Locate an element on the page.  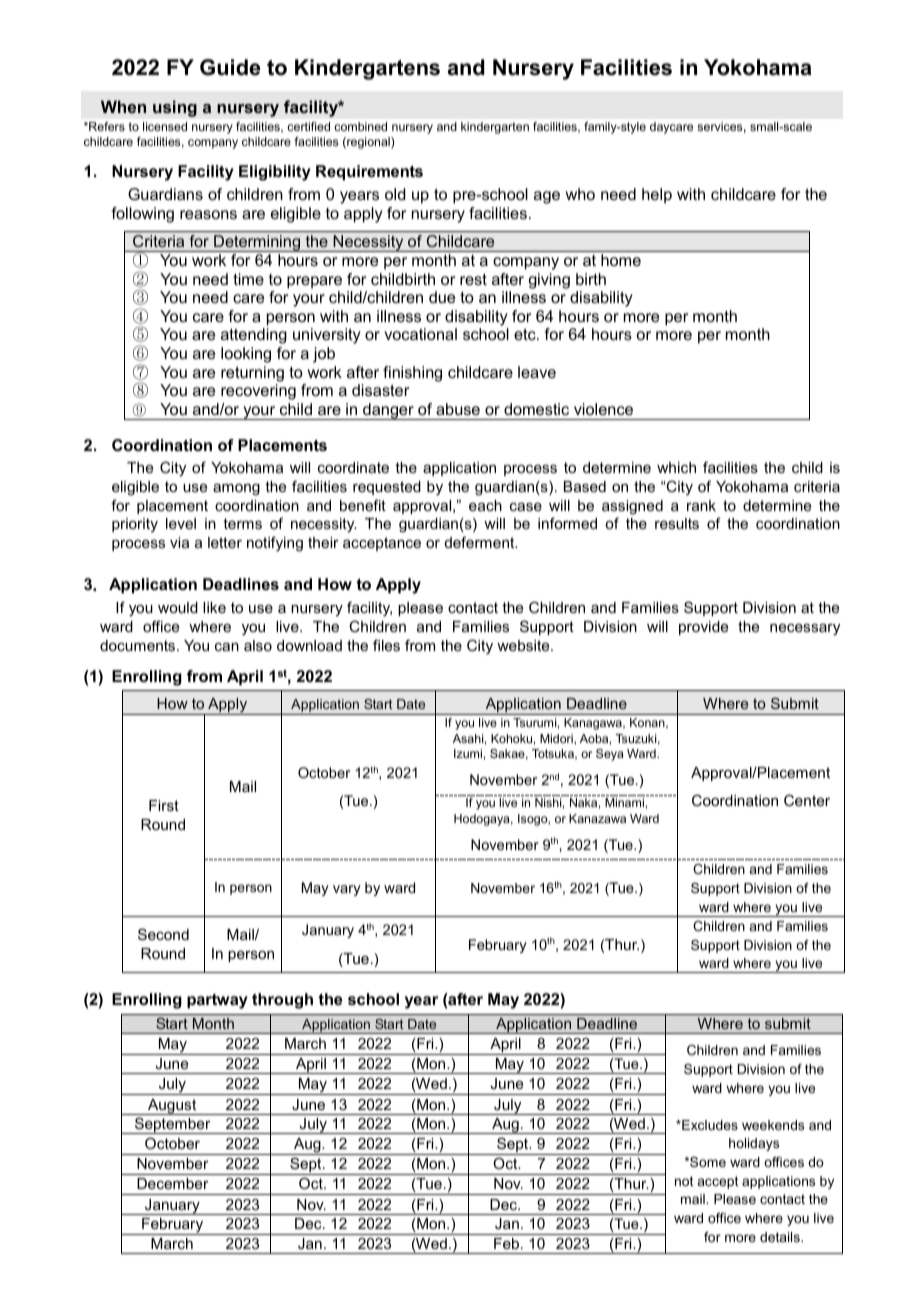
Some is located at coordinates (707, 1162).
